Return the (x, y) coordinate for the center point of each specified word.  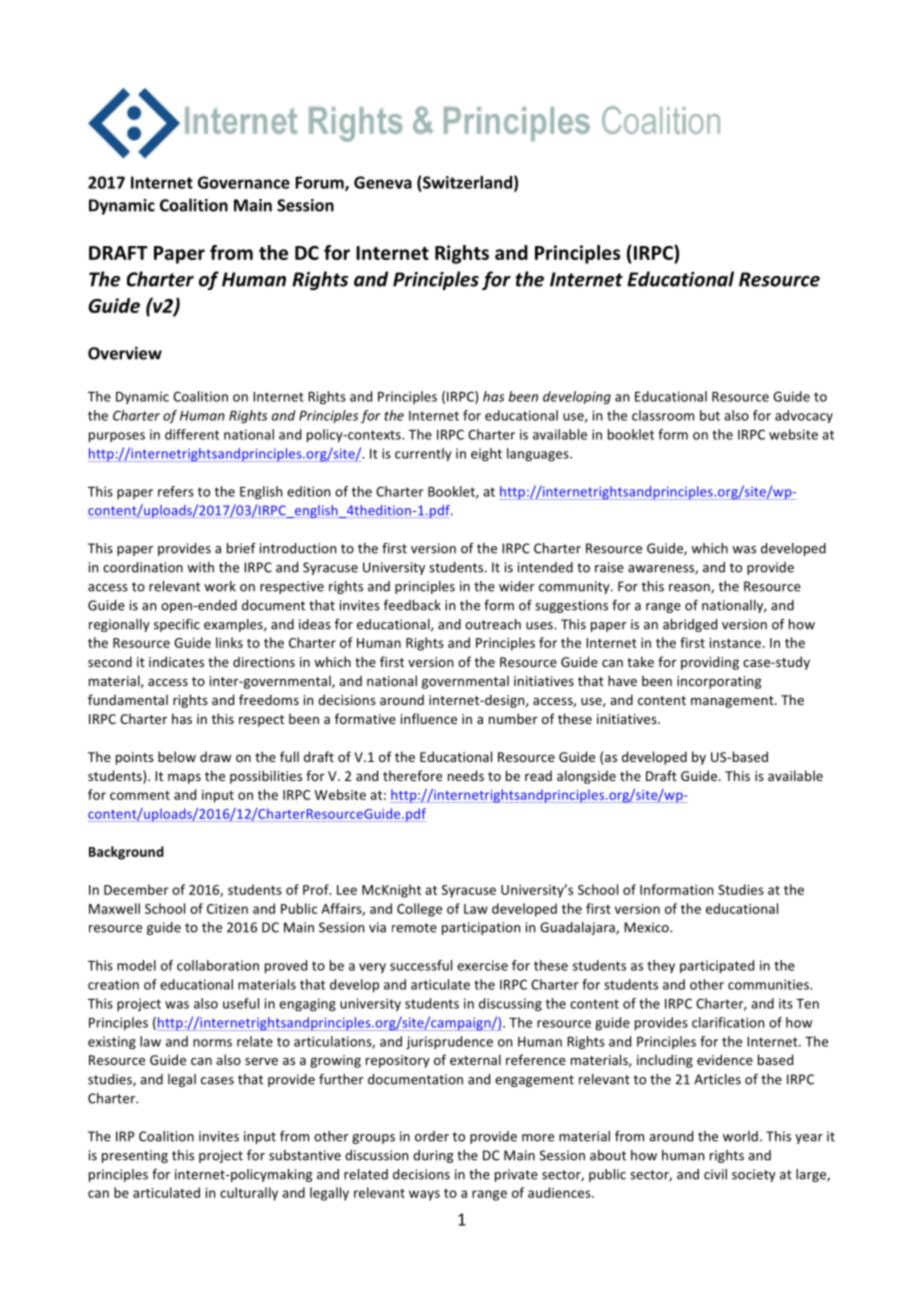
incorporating (719, 682)
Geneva (383, 182)
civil (715, 1174)
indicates (176, 661)
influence (429, 718)
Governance (244, 182)
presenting (135, 1156)
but (710, 415)
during (433, 1156)
